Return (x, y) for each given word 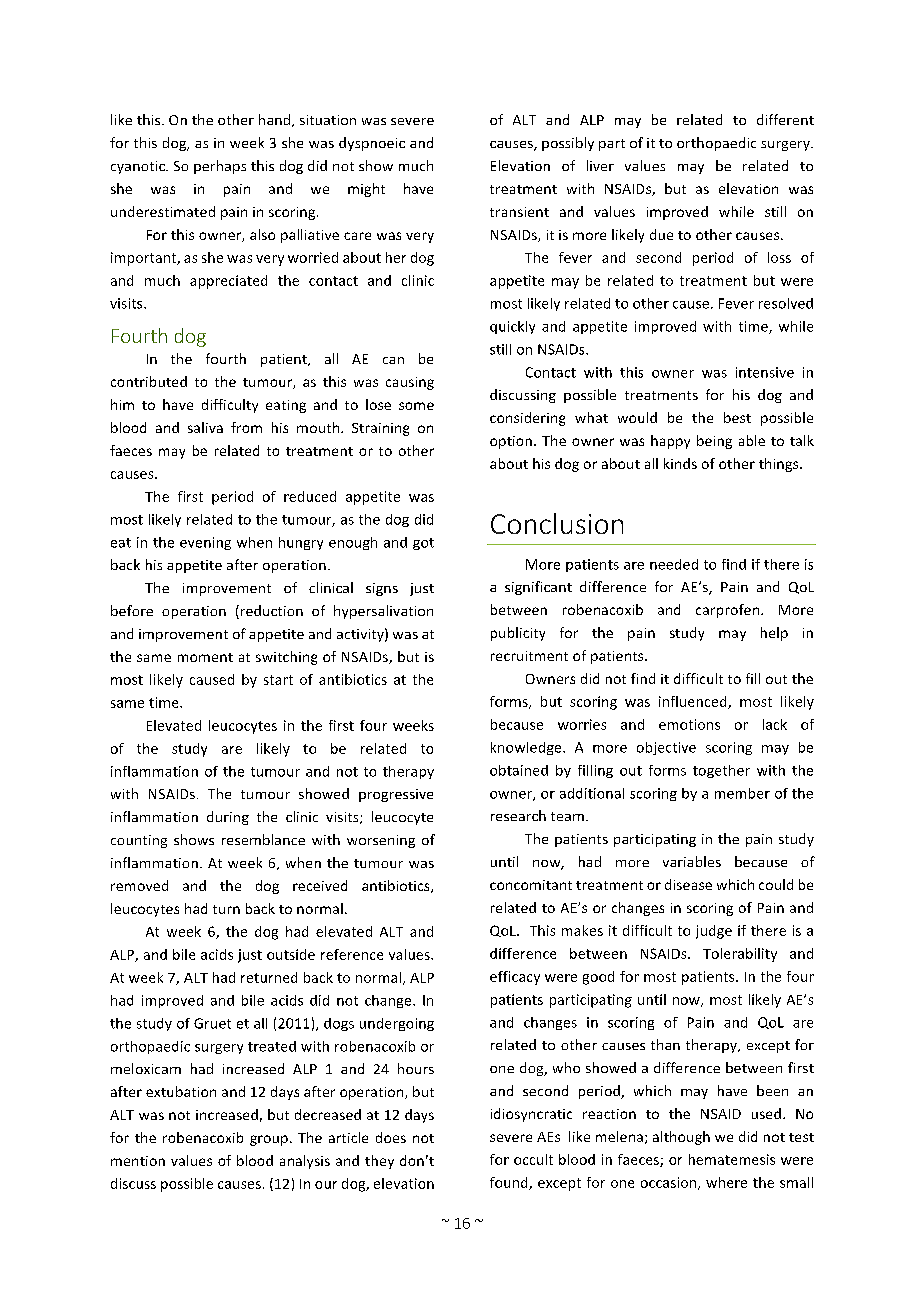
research (518, 815)
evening (205, 543)
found (510, 1183)
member (742, 793)
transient (519, 212)
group (269, 1140)
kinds (680, 463)
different (785, 119)
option (511, 442)
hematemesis (732, 1159)
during (228, 818)
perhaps (220, 167)
